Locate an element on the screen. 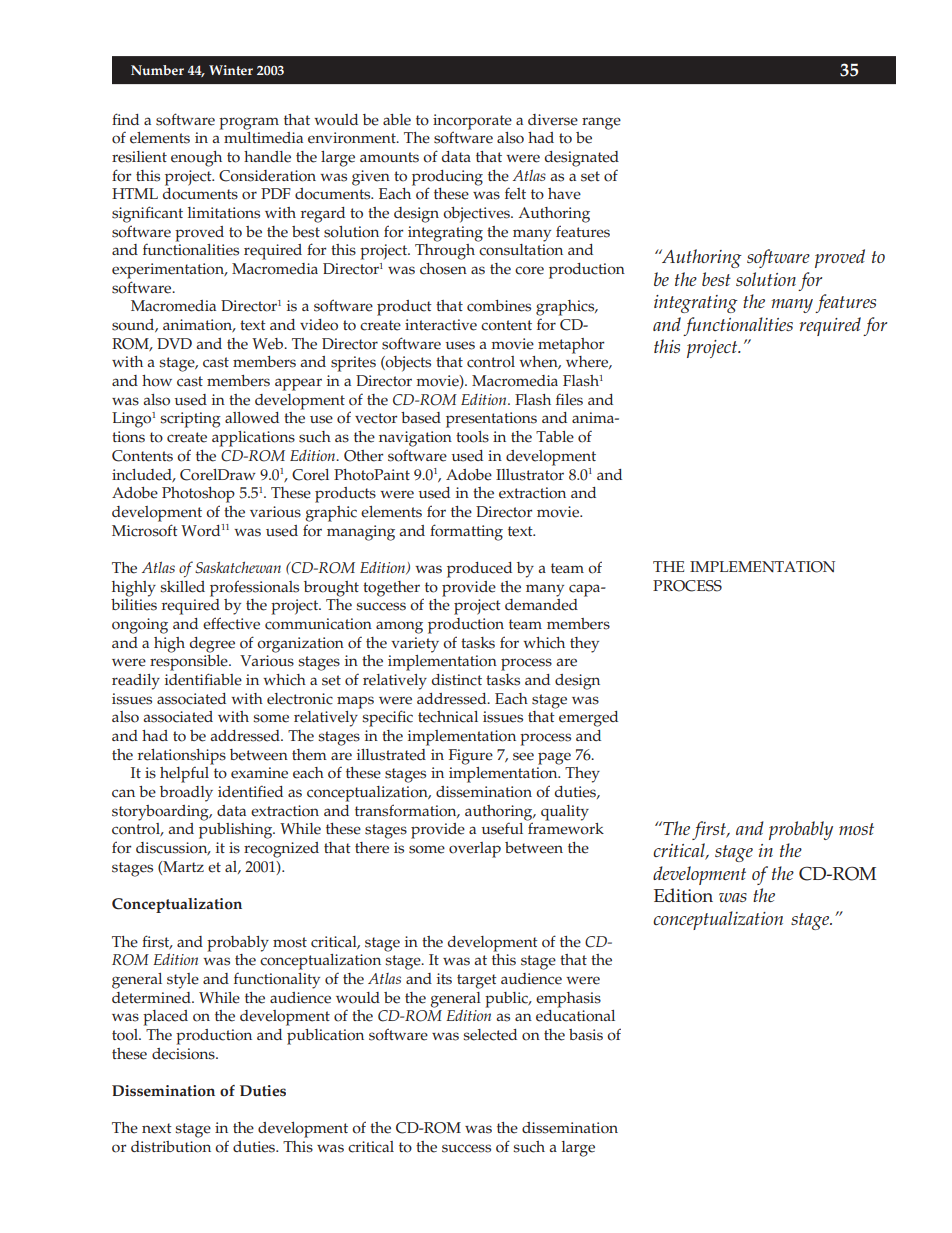 The image size is (952, 1233). environment is located at coordinates (353, 138).
